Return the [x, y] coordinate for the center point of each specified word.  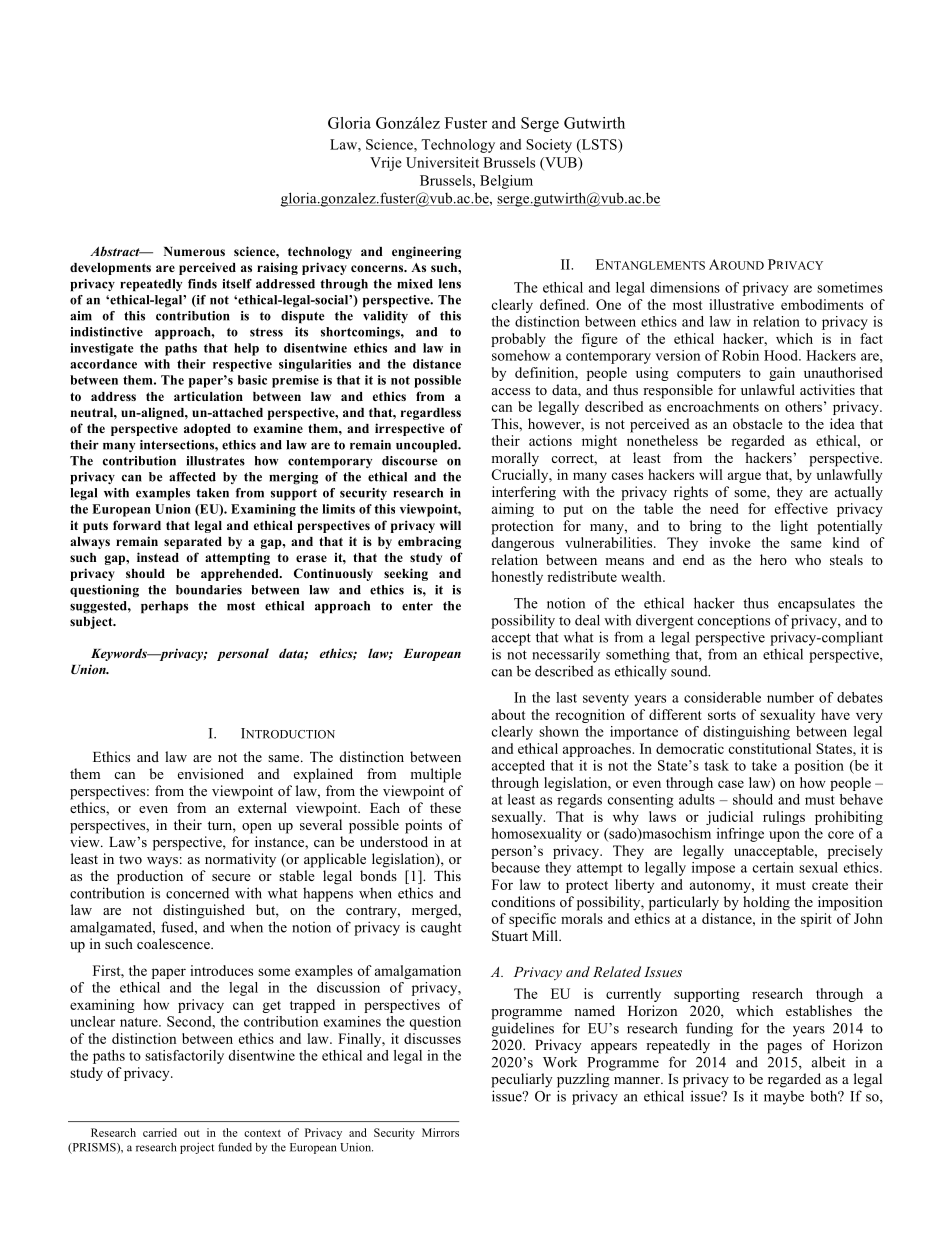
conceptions [734, 621]
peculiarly [522, 1080]
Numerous [194, 251]
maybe [784, 1097]
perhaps [164, 607]
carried [160, 1132]
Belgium [506, 182]
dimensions [685, 287]
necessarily [566, 655]
